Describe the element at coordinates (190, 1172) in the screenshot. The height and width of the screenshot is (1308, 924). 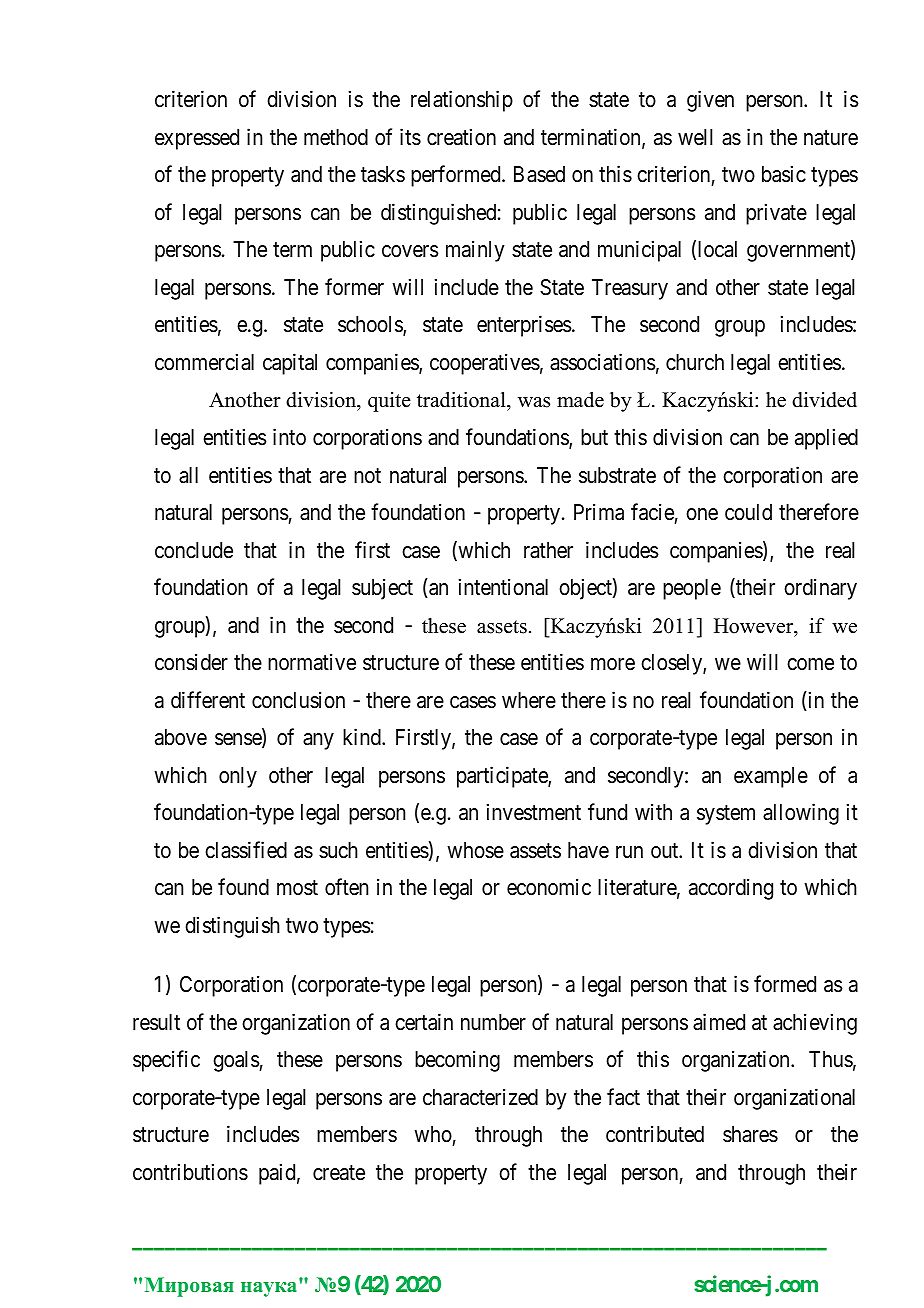
I see `contributions` at that location.
